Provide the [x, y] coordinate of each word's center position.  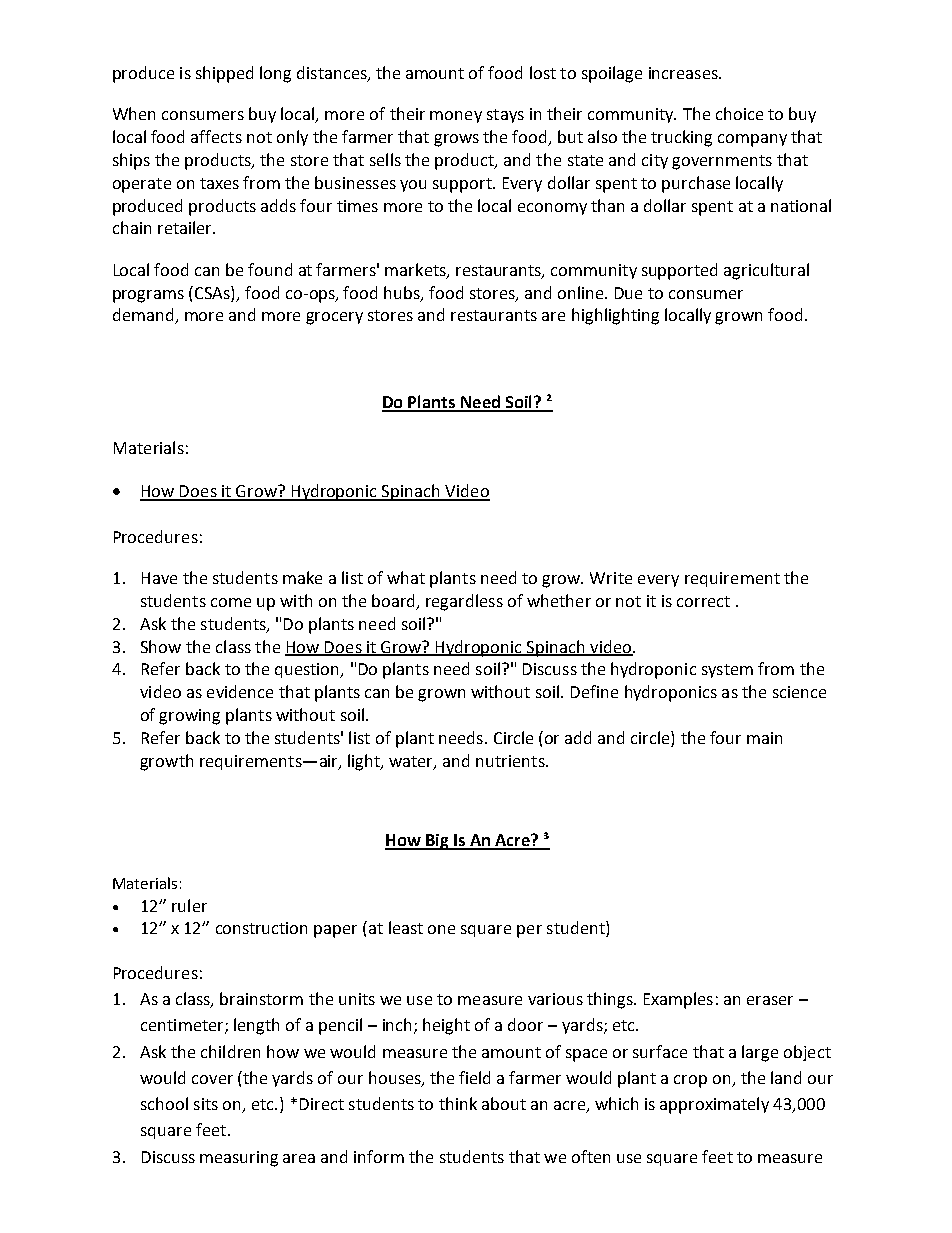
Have [159, 578]
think [458, 1103]
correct [703, 601]
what [406, 577]
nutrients [511, 761]
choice [739, 113]
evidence [240, 691]
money [456, 117]
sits [206, 1104]
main [764, 738]
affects [216, 136]
